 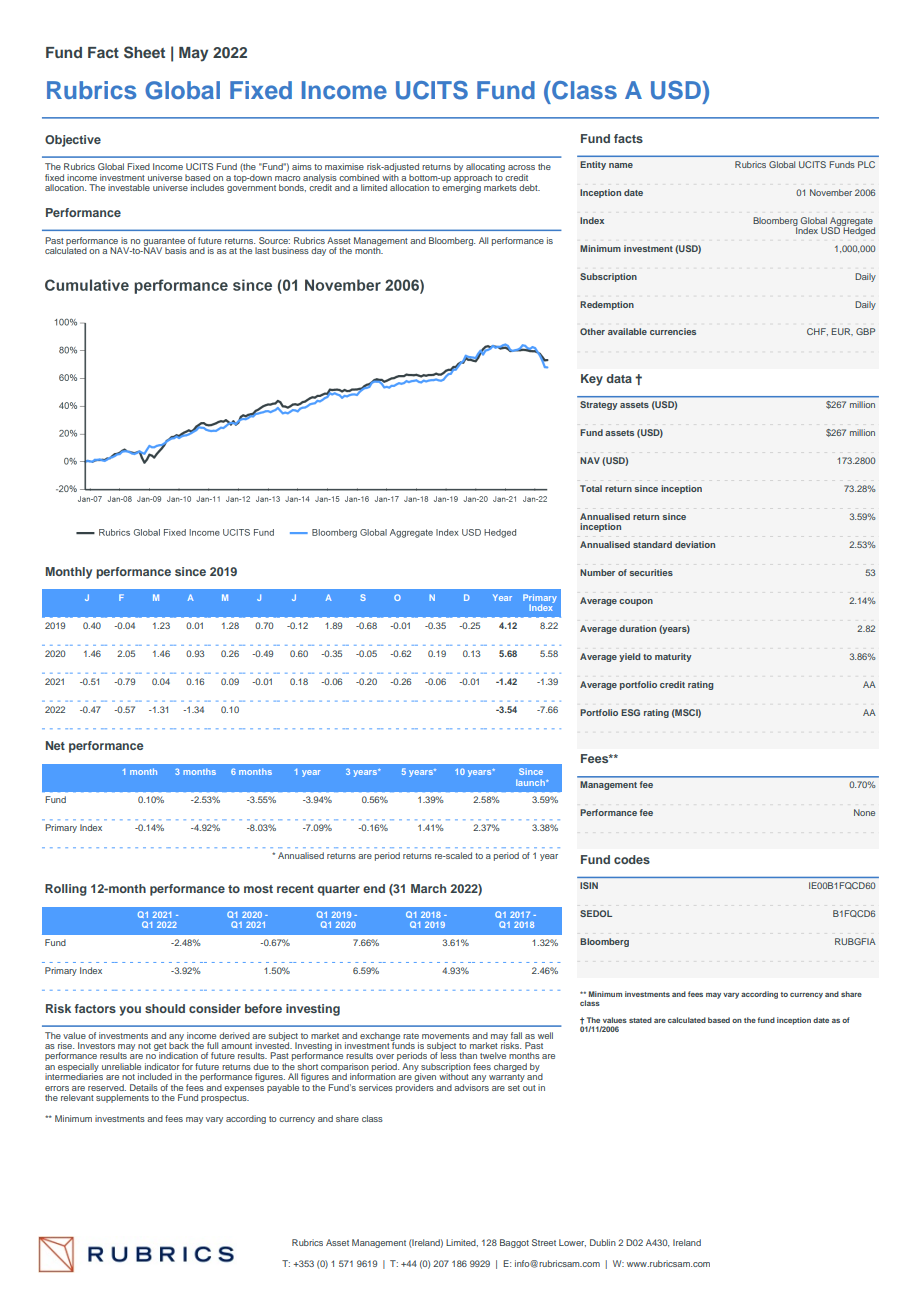 What do you see at coordinates (485, 169) in the image?
I see `allocating` at bounding box center [485, 169].
